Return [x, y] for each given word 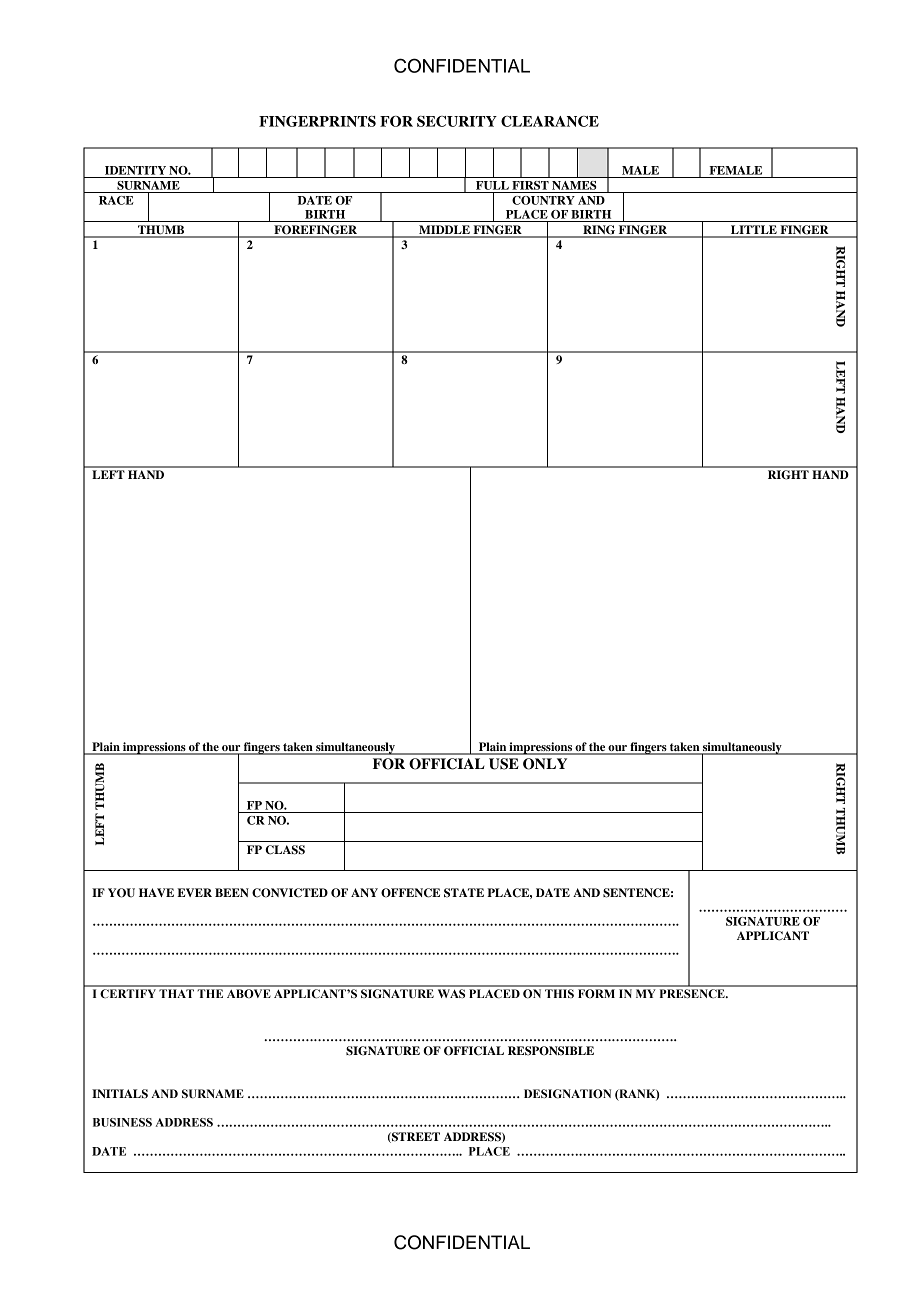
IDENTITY [135, 170]
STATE [464, 893]
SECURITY [457, 121]
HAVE [156, 892]
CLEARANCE [550, 121]
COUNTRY [543, 200]
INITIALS [120, 1094]
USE [504, 764]
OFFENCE [410, 893]
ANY [364, 892]
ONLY [545, 764]
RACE [116, 200]
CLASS [285, 850]
